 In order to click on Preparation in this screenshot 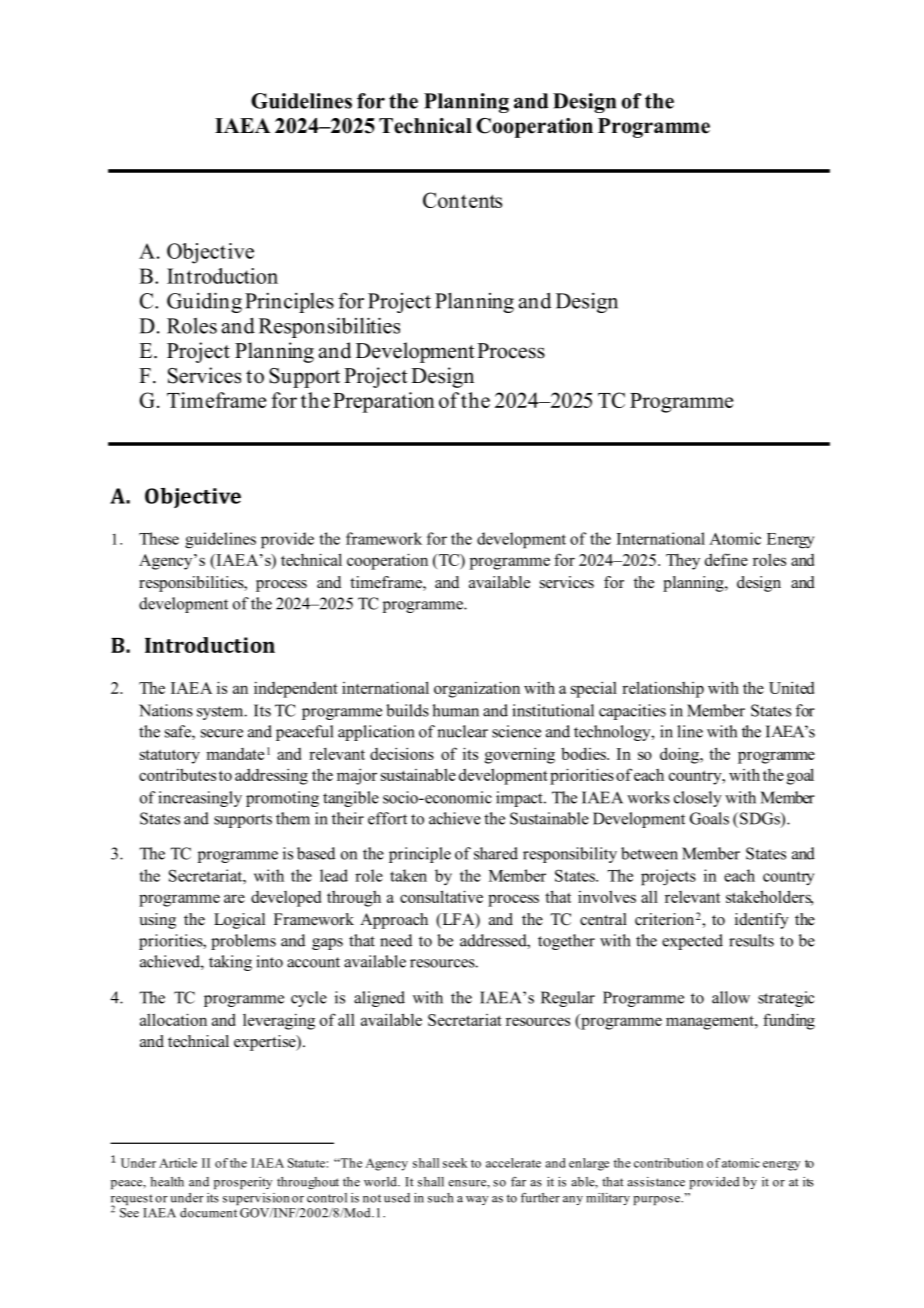, I will do `click(384, 402)`.
